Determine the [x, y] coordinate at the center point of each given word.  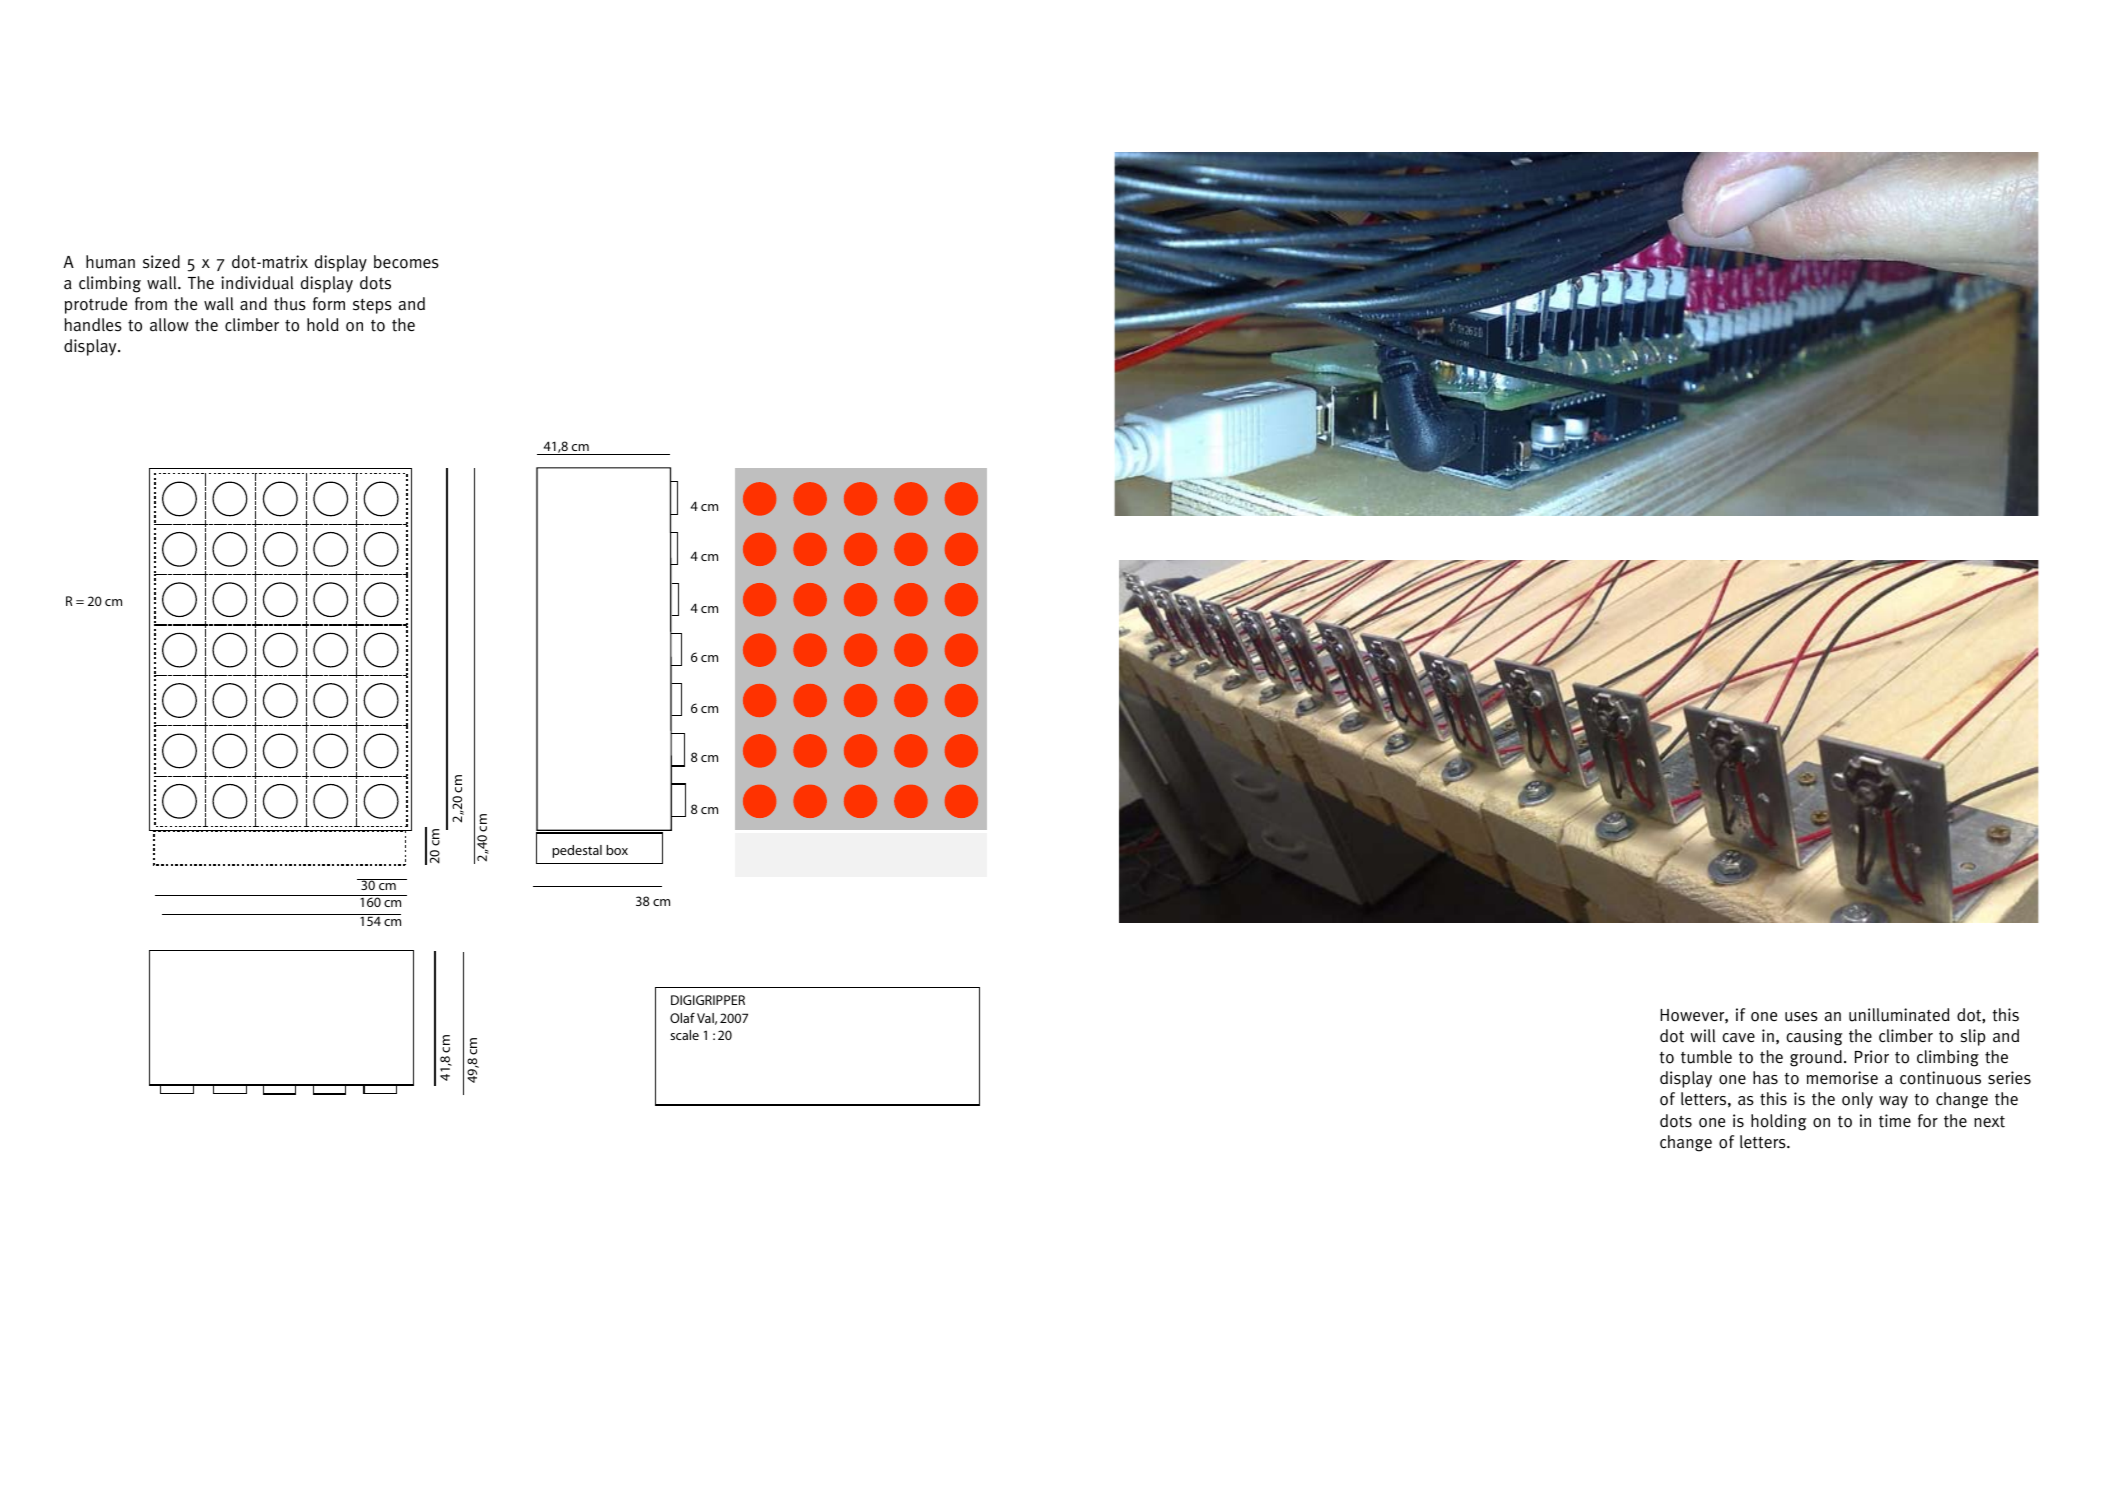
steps [372, 306]
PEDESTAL [577, 851]
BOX [617, 850]
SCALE [684, 1035]
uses [1801, 1017]
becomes [406, 262]
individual [257, 283]
